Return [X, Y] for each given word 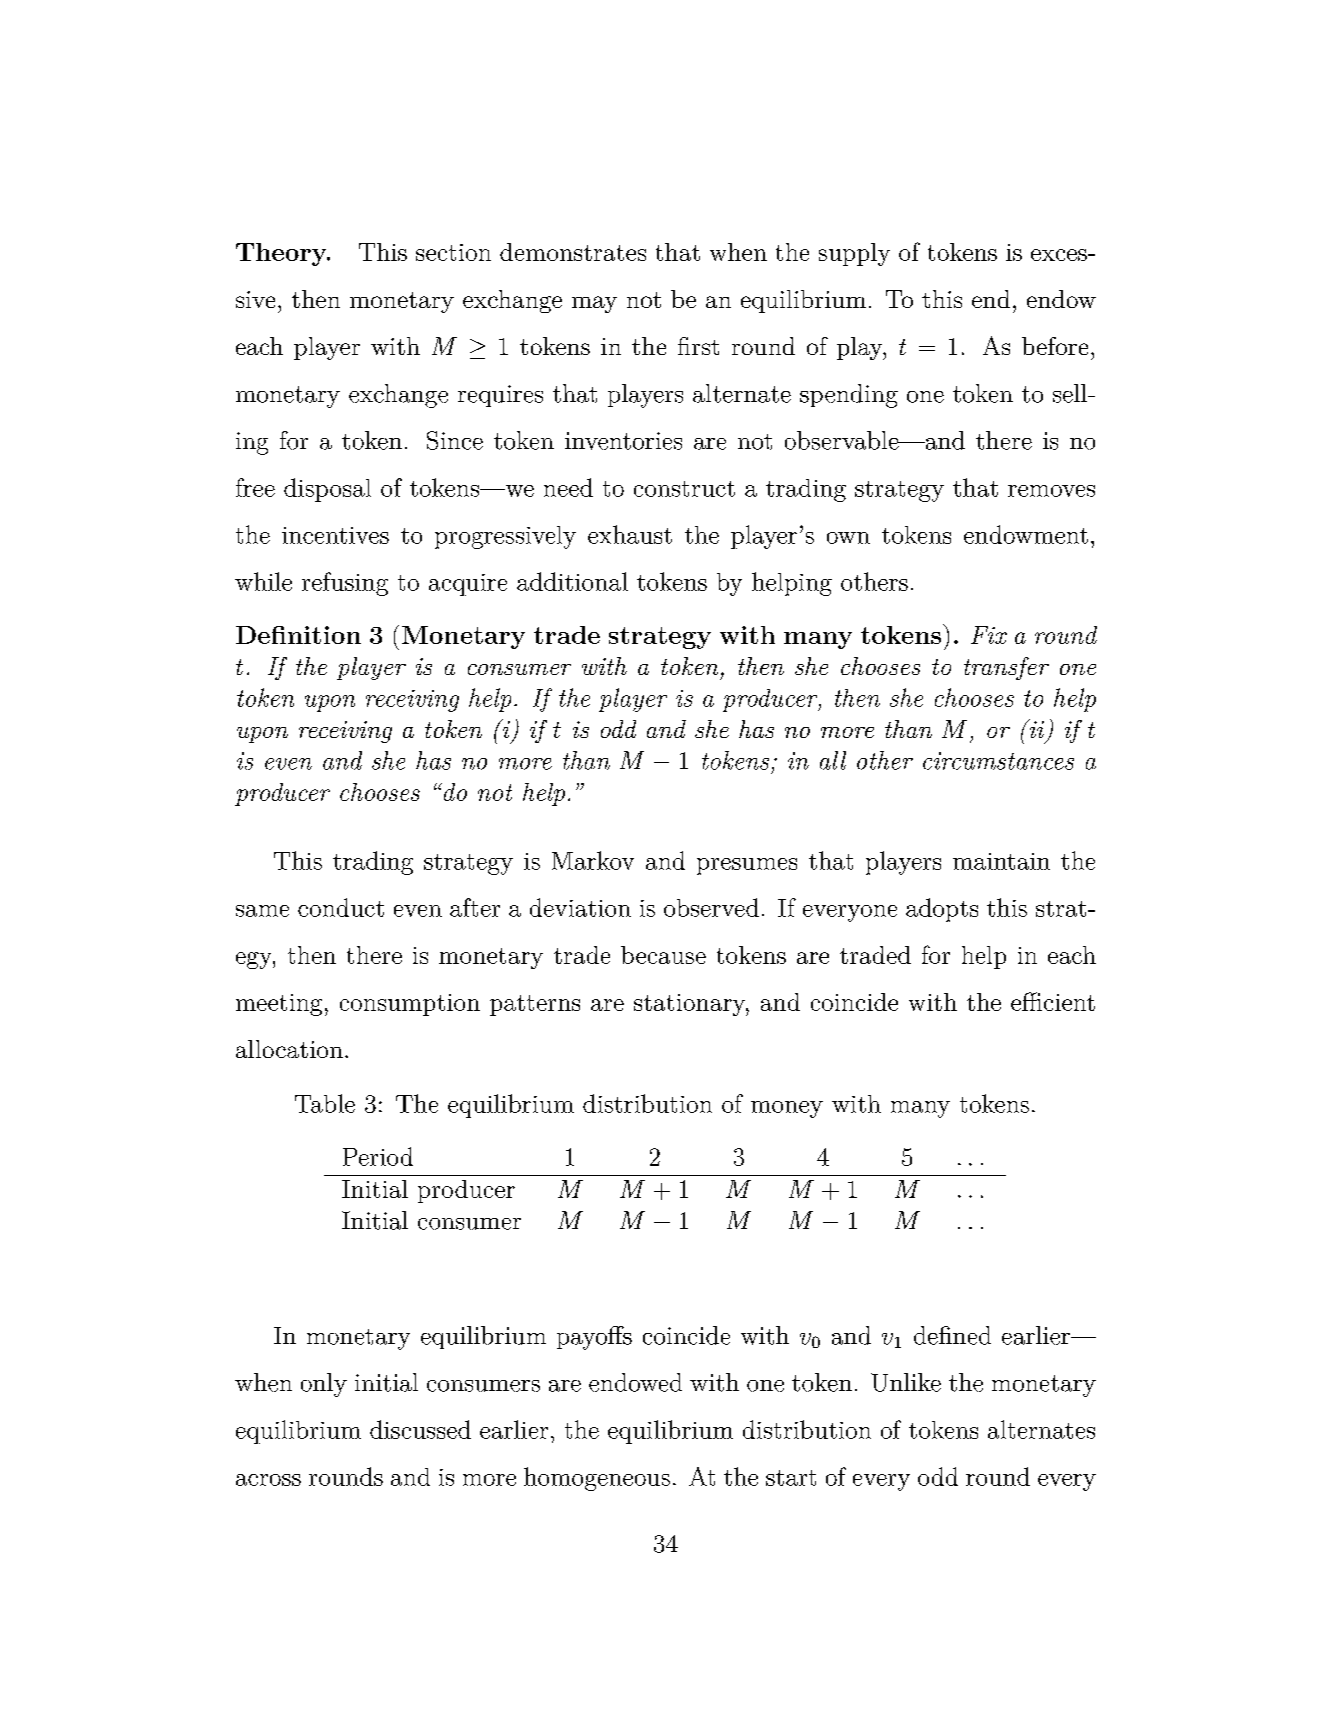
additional [572, 581]
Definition [298, 635]
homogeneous [597, 1479]
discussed [420, 1429]
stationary [690, 1005]
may [594, 304]
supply [854, 254]
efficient [1053, 1001]
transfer [1006, 668]
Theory [282, 254]
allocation [289, 1049]
